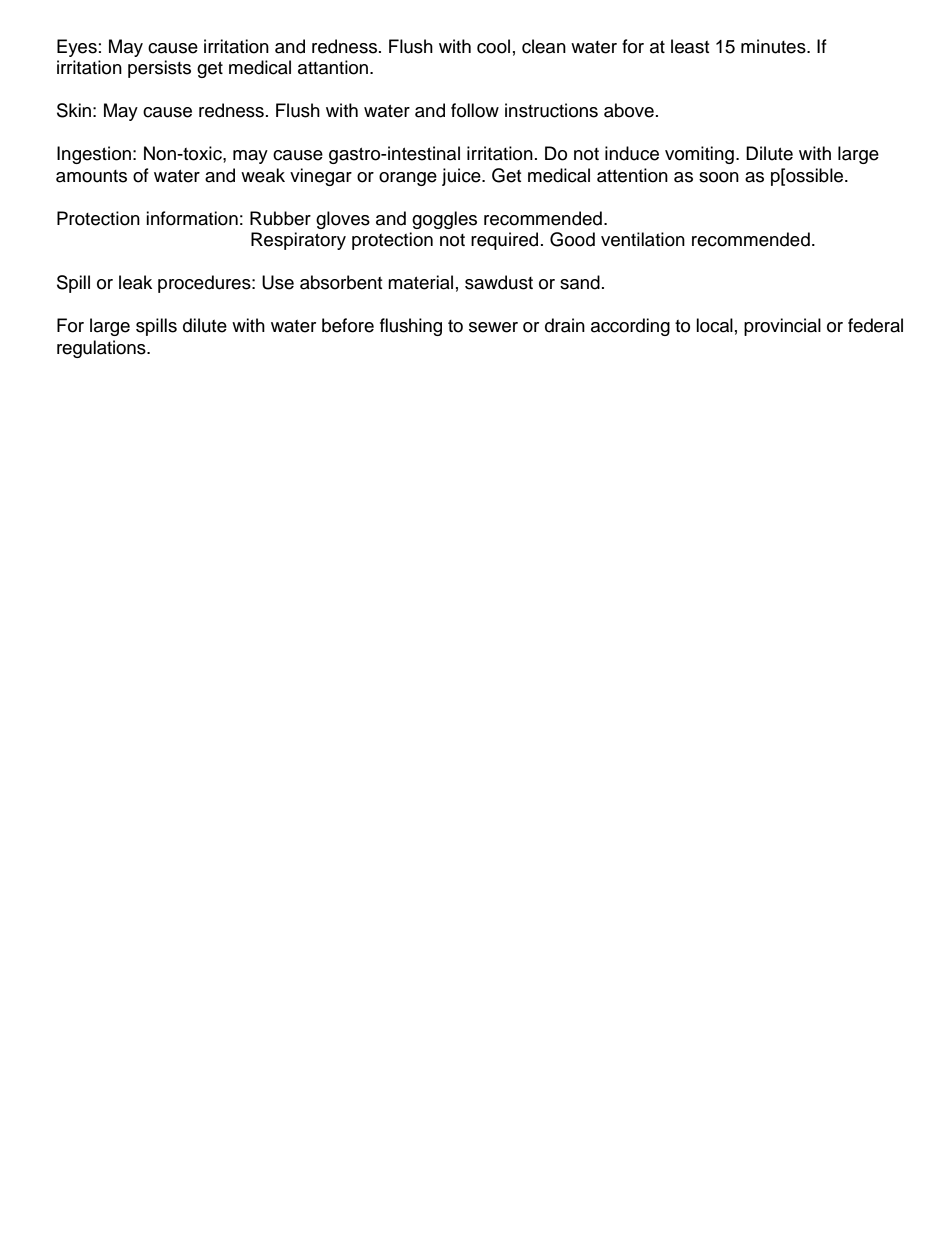 The image size is (952, 1233). What do you see at coordinates (159, 69) in the screenshot?
I see `persists` at bounding box center [159, 69].
